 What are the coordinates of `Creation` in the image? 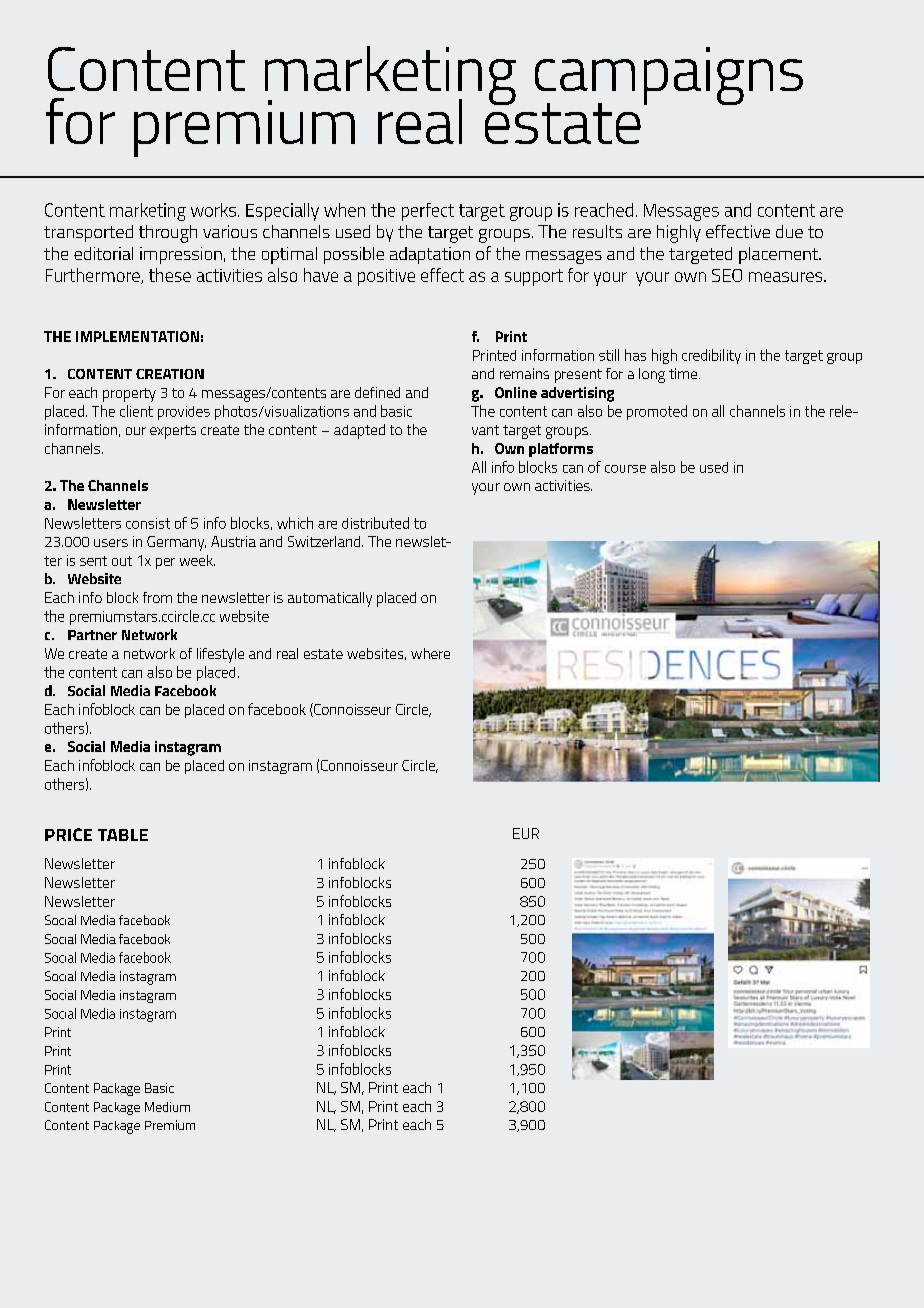 It's located at (170, 374).
